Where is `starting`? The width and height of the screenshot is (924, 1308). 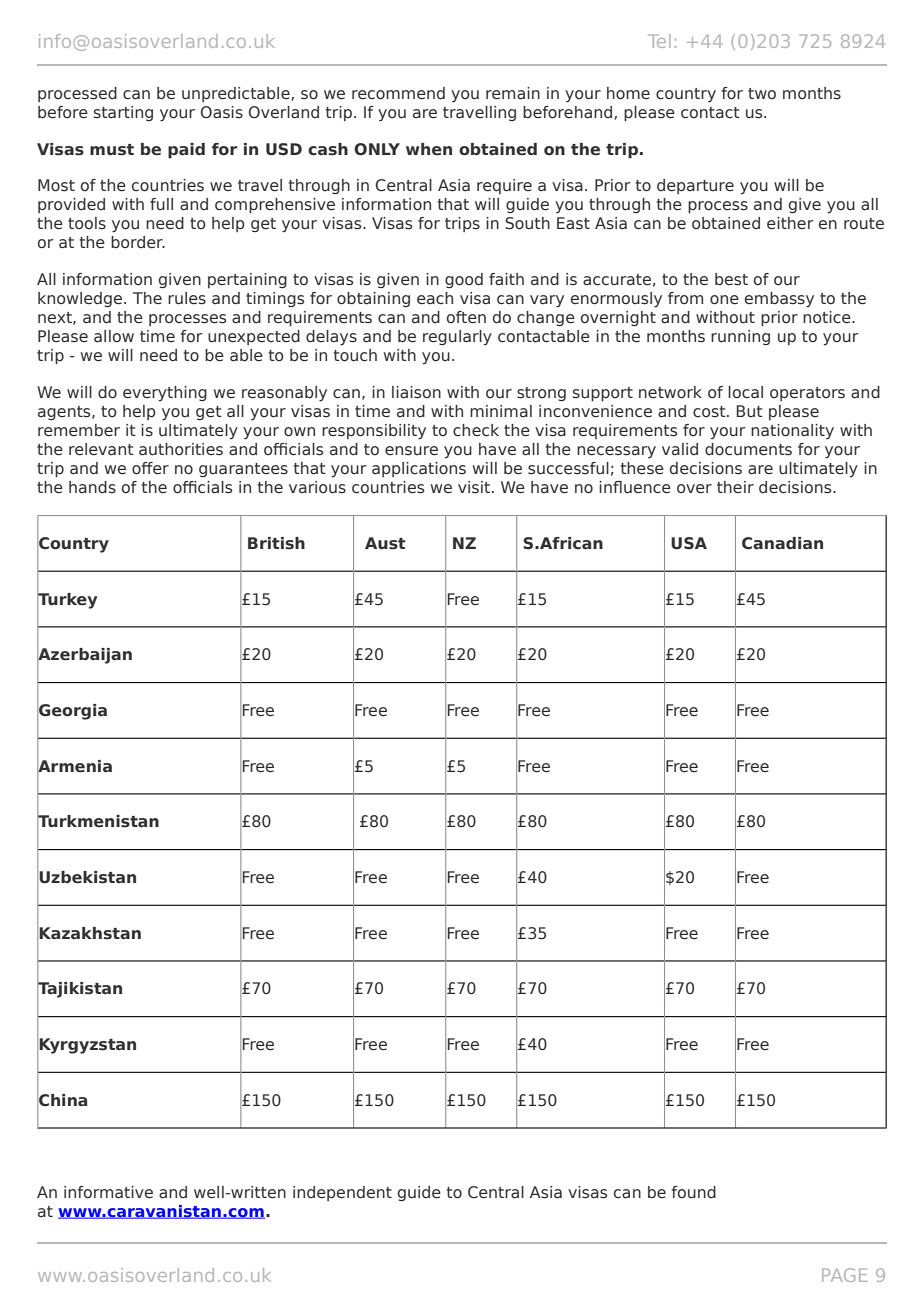 starting is located at coordinates (123, 113).
